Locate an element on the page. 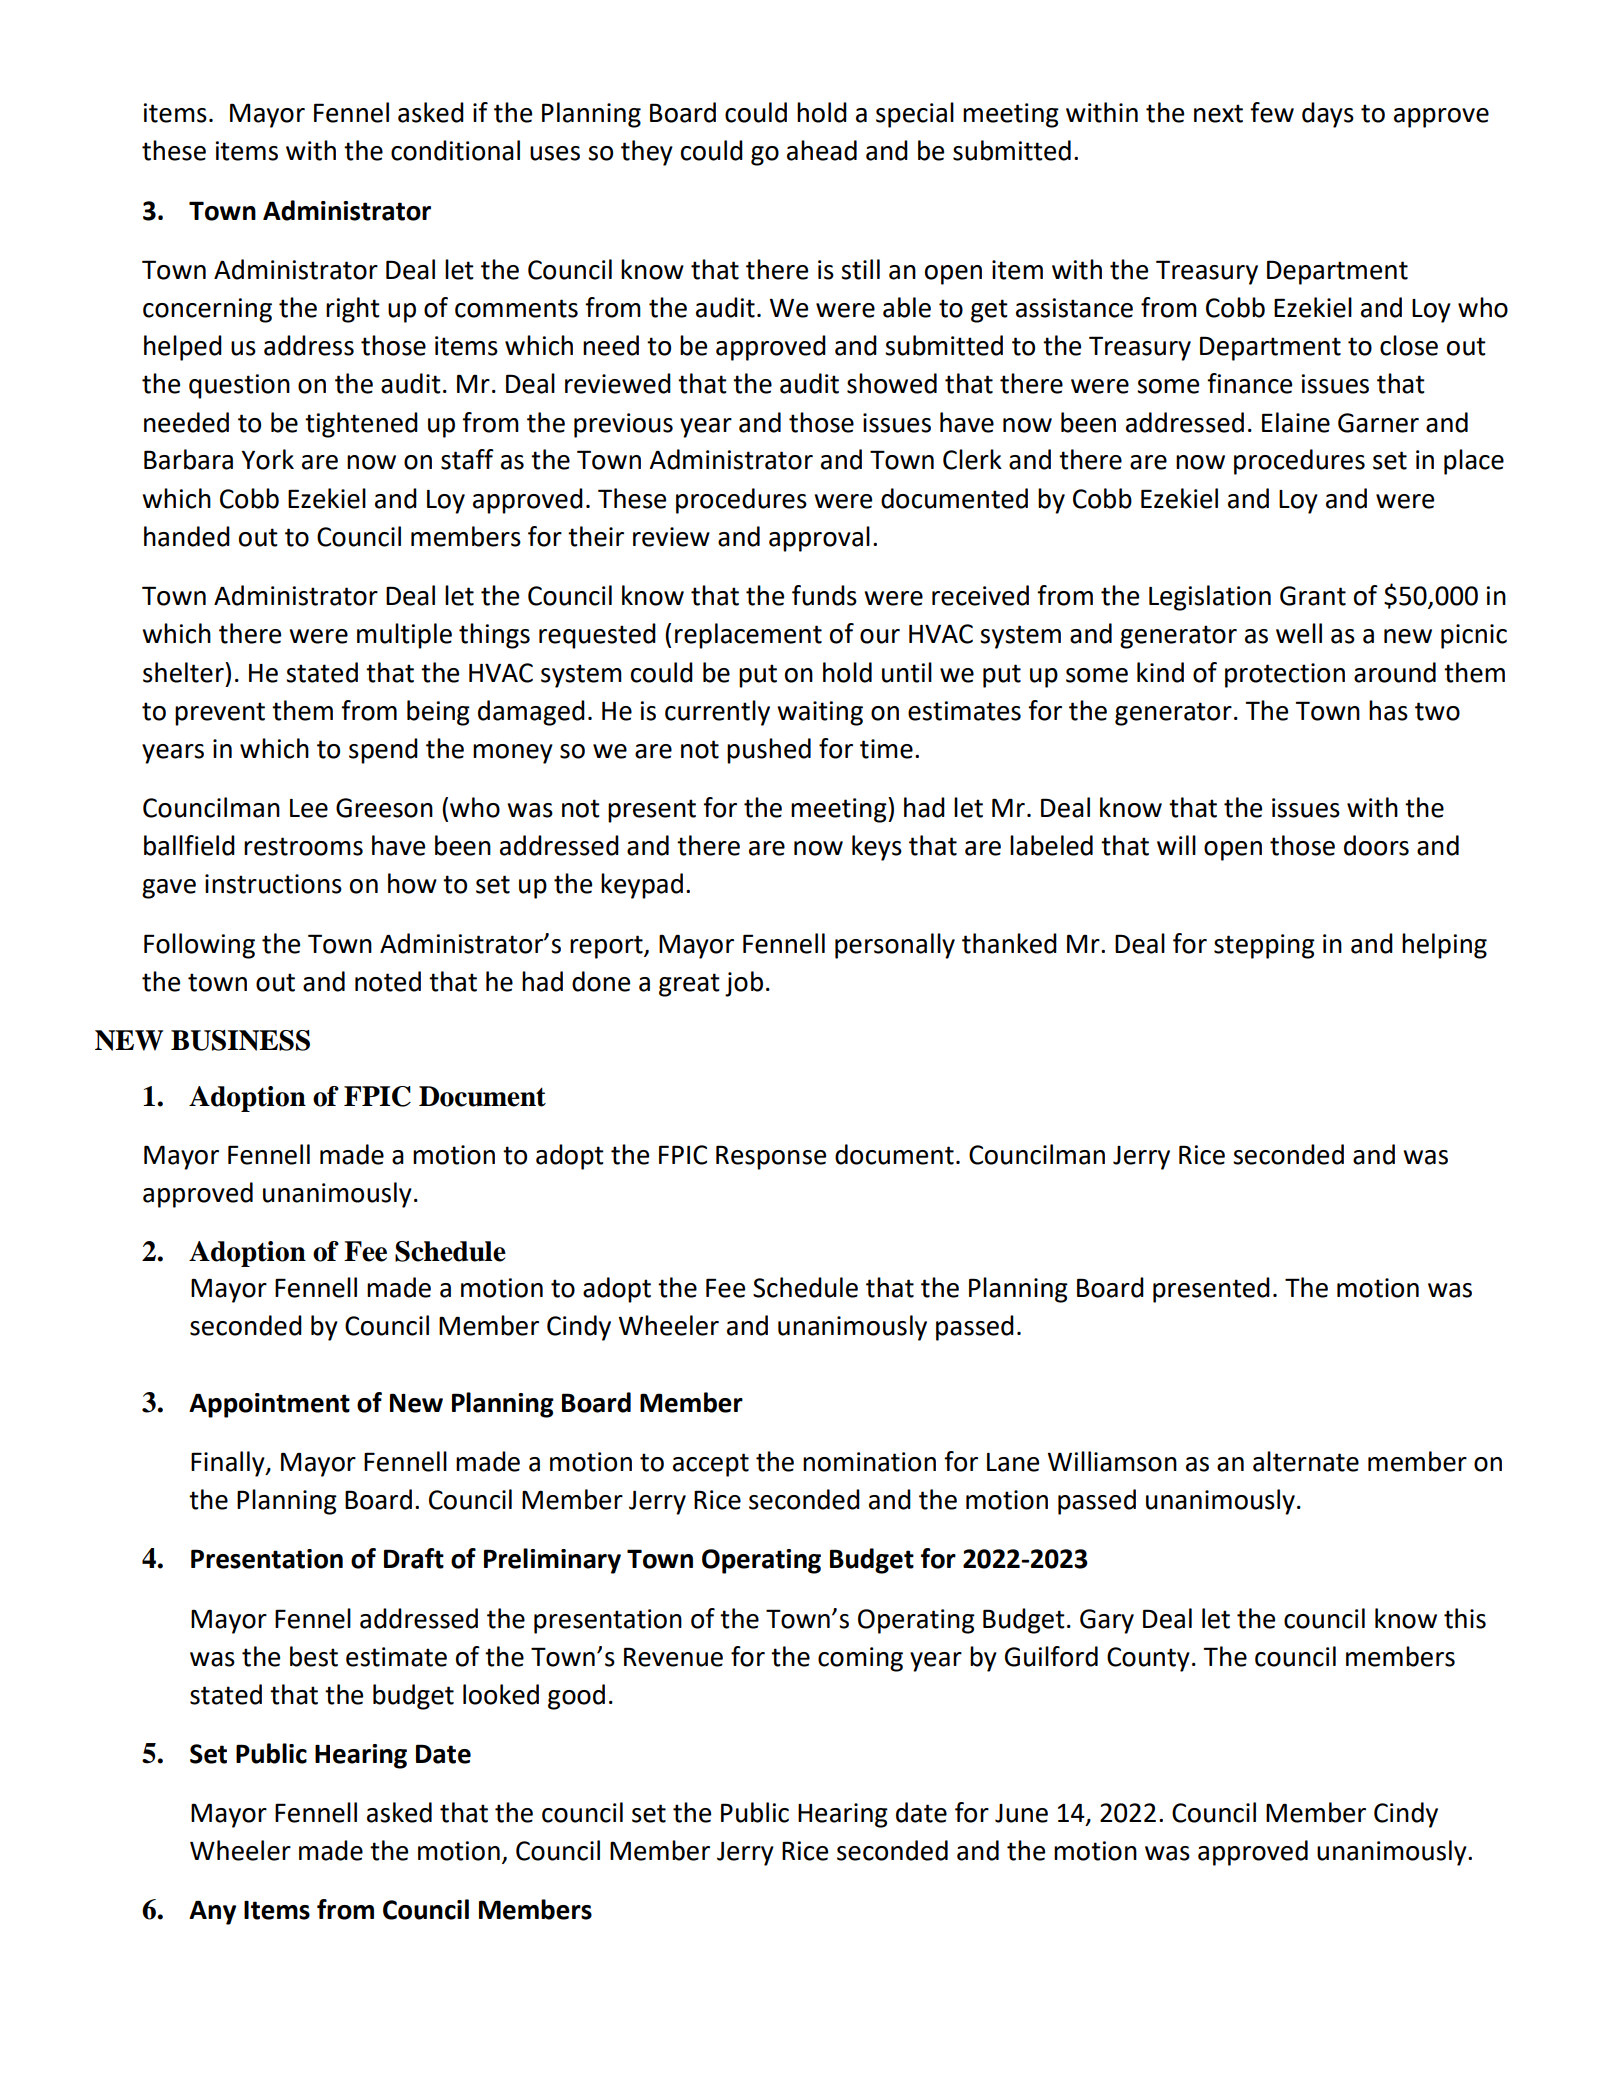 This document has width=1611, height=2085. nomination is located at coordinates (869, 1462).
